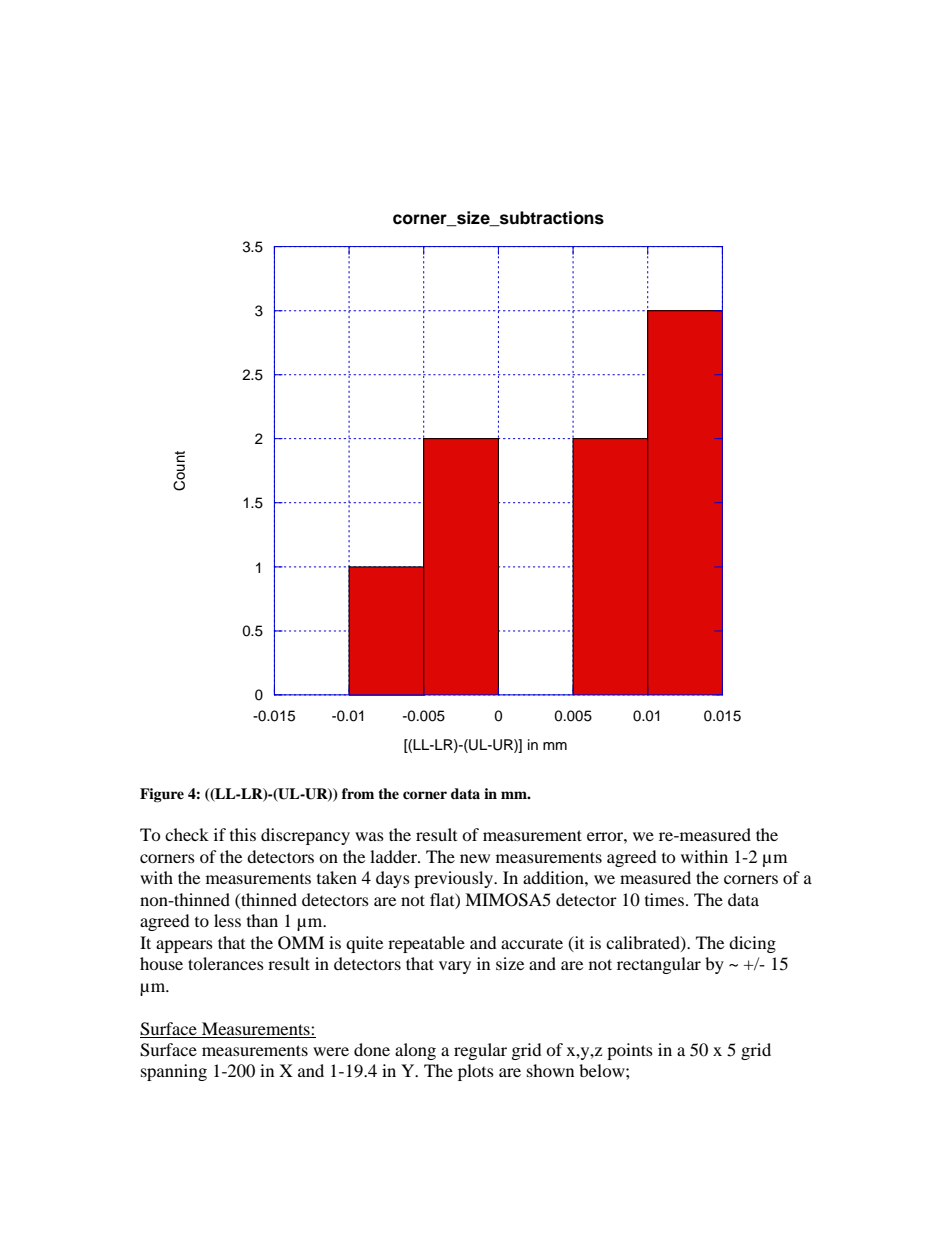 The image size is (952, 1233). What do you see at coordinates (337, 877) in the page?
I see `taken` at bounding box center [337, 877].
